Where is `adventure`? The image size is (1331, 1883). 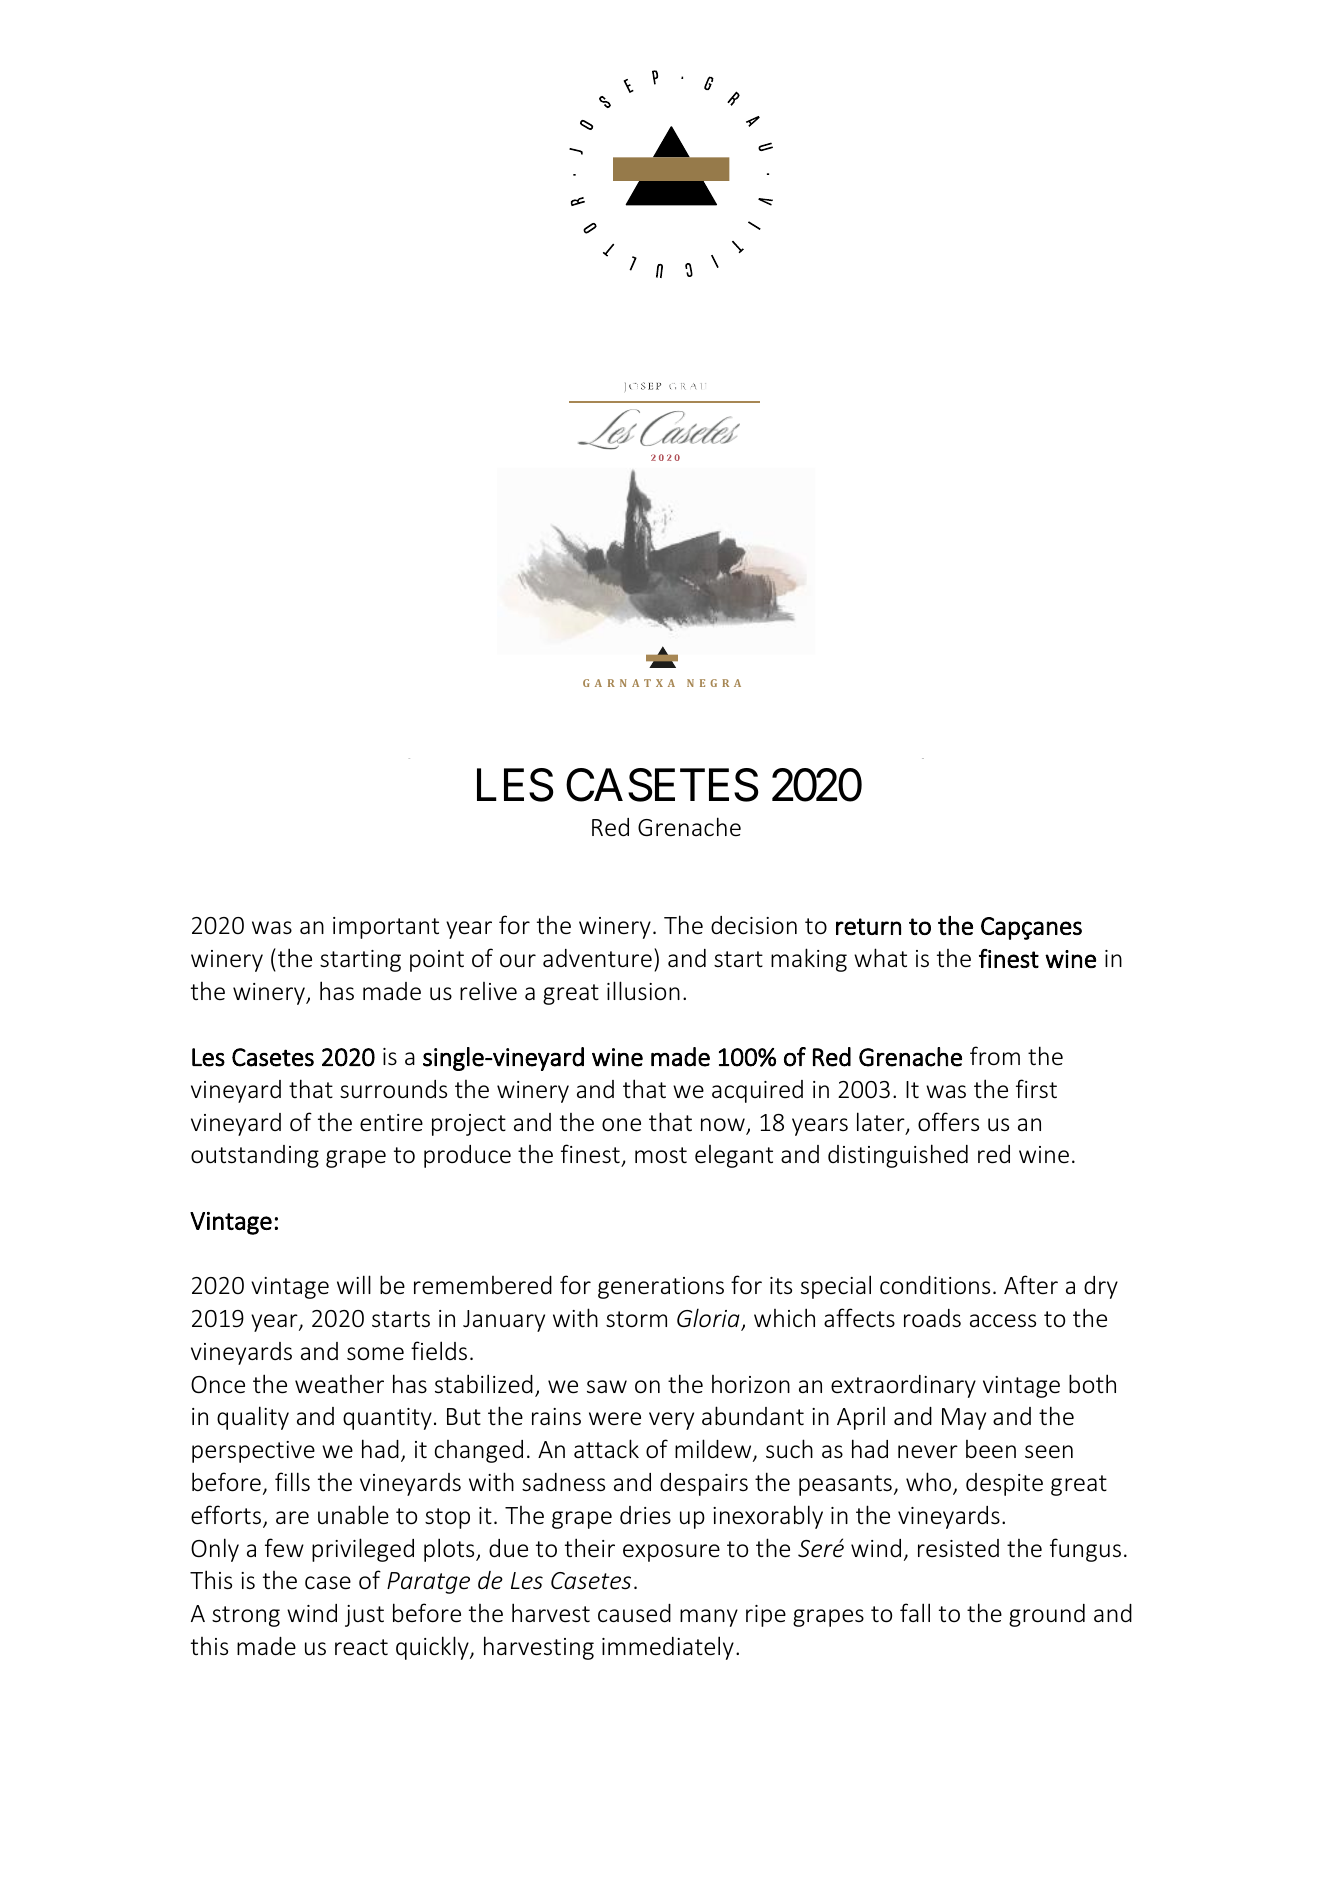
adventure is located at coordinates (597, 958).
